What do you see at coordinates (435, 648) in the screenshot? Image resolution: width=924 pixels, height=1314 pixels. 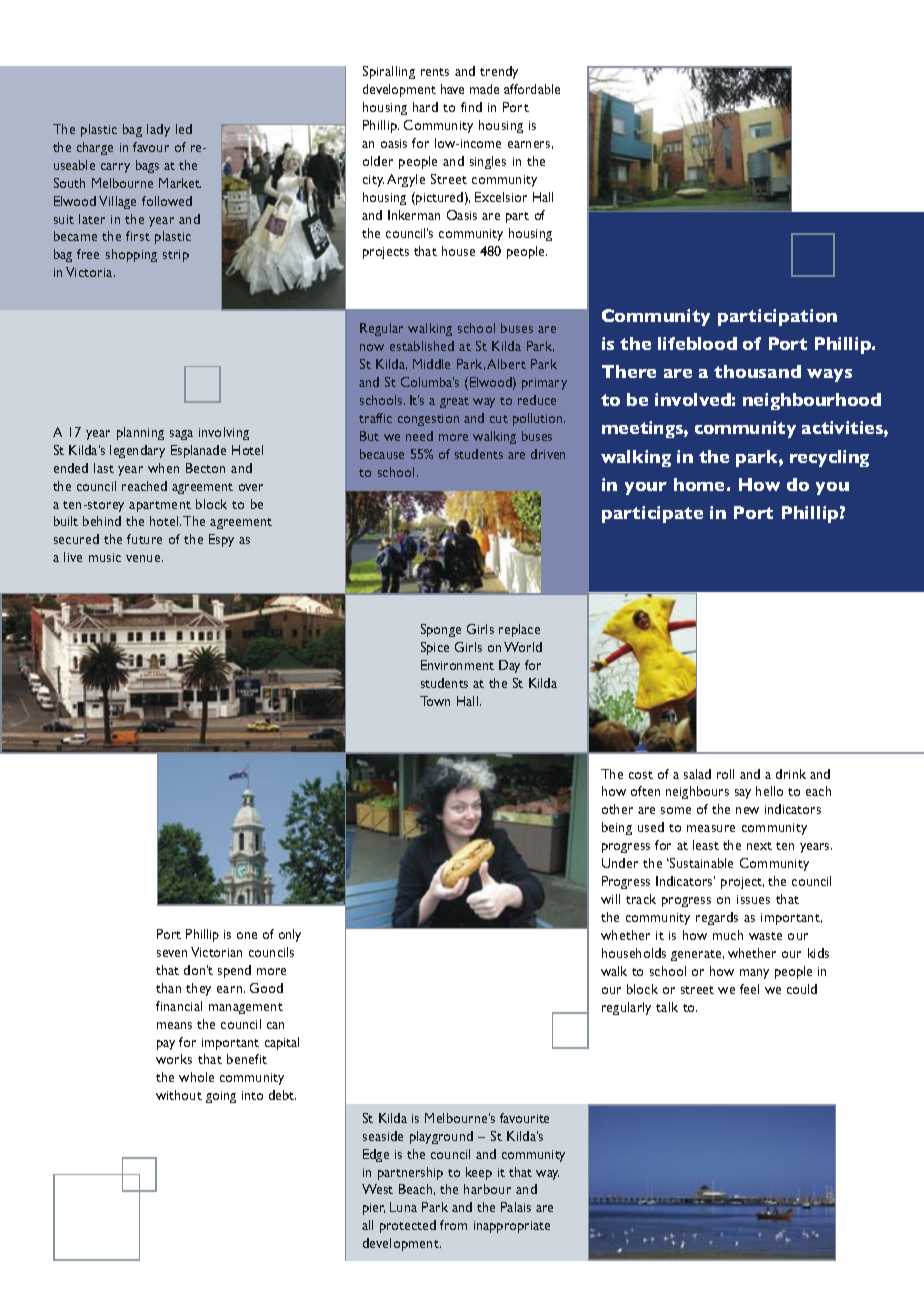 I see `Spice` at bounding box center [435, 648].
